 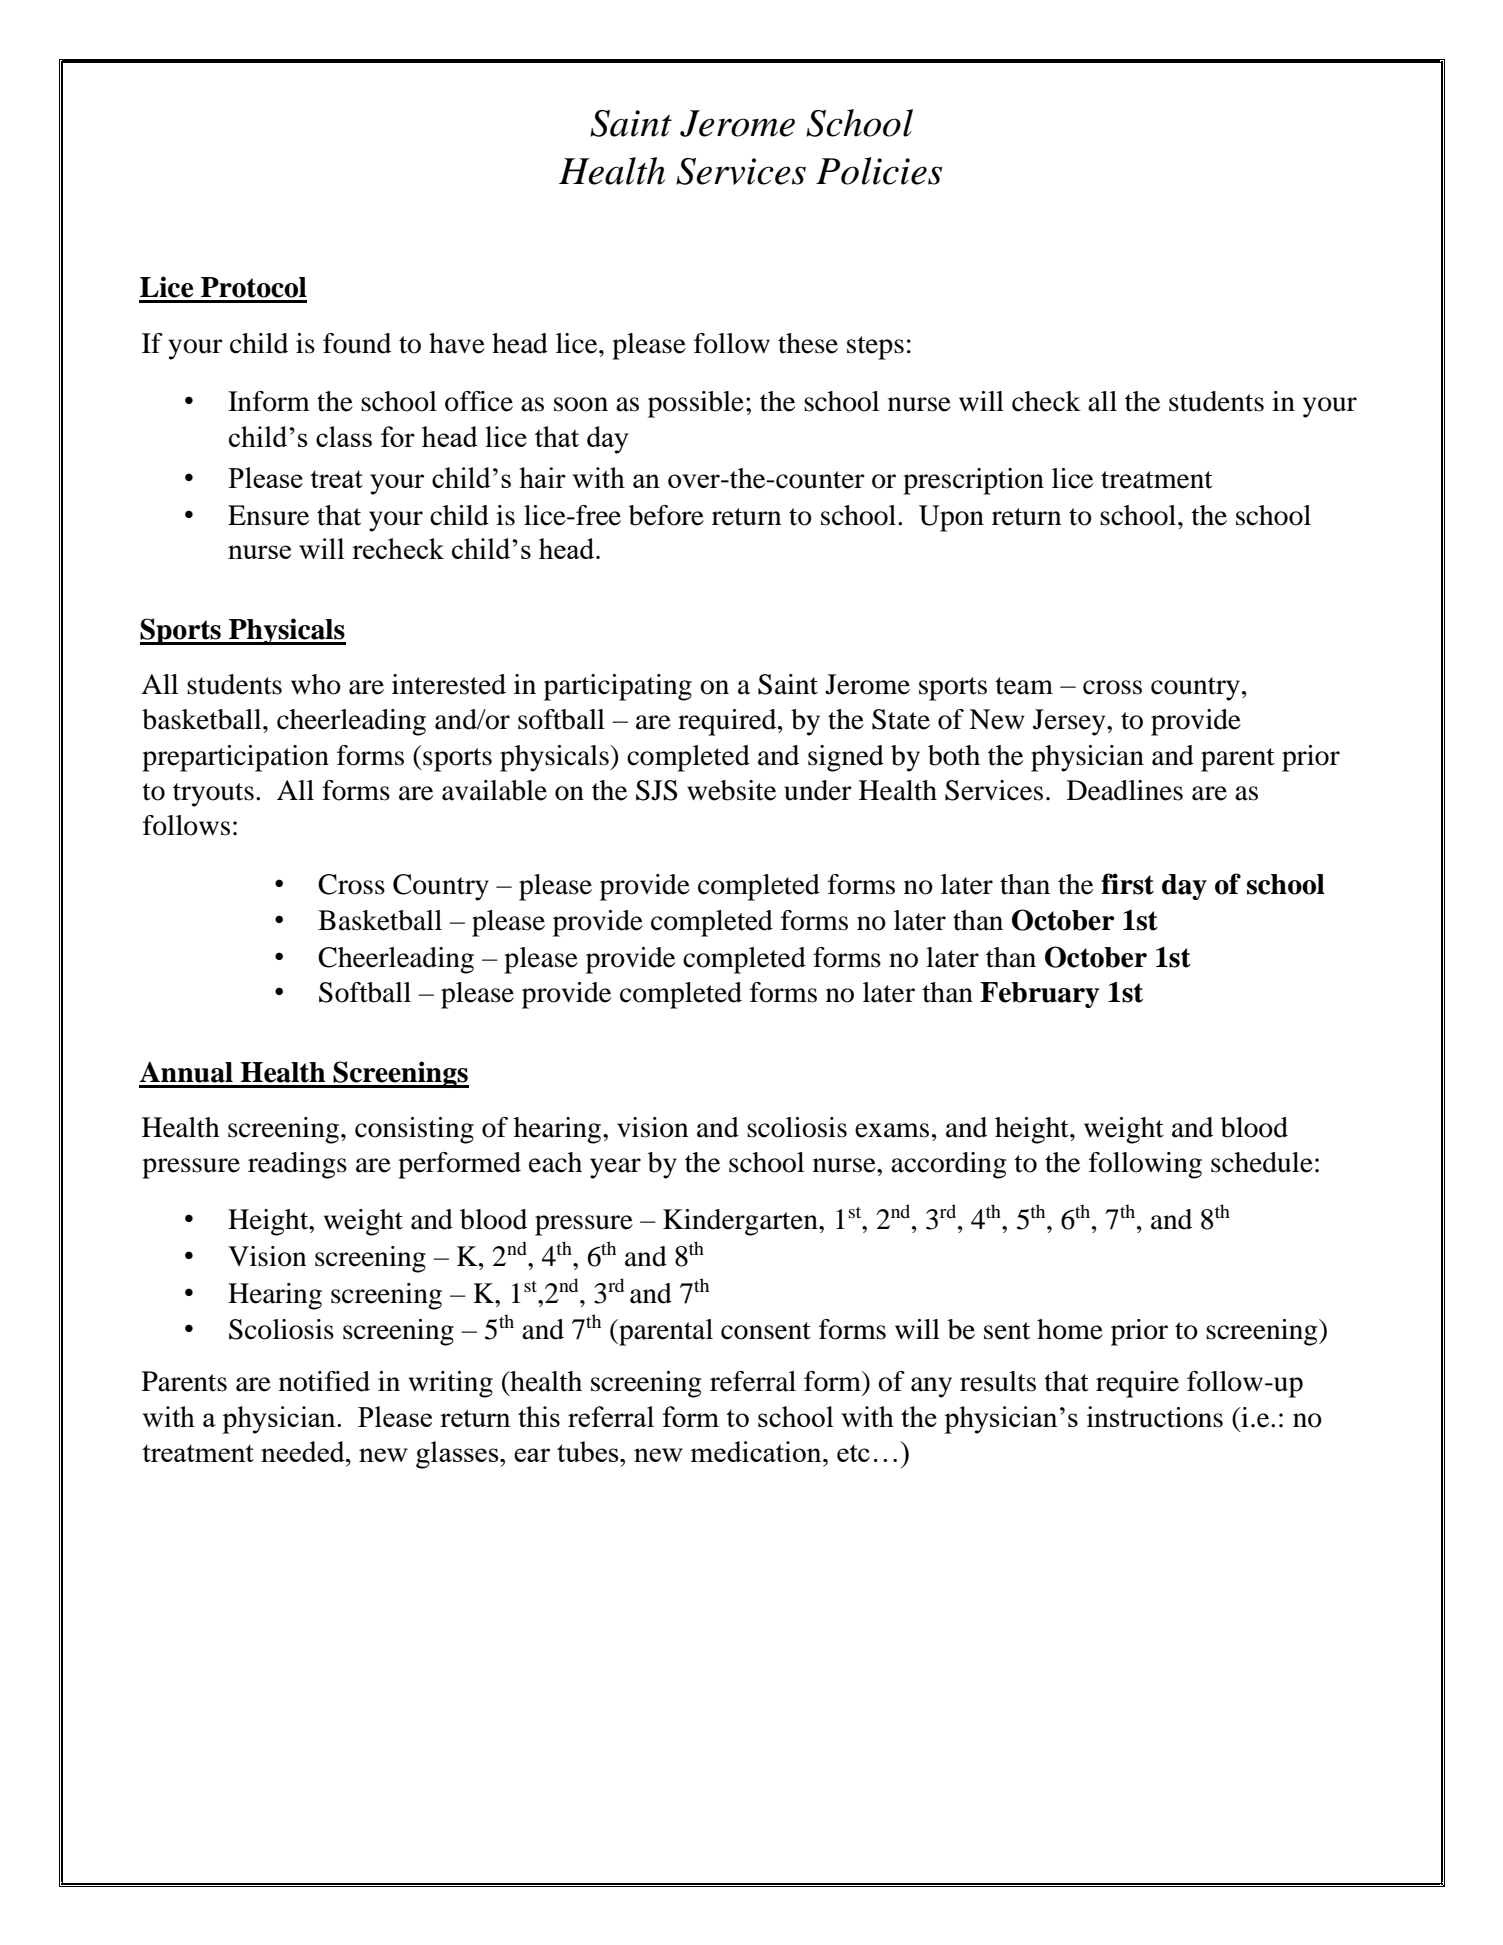 I want to click on Policies, so click(x=879, y=171).
